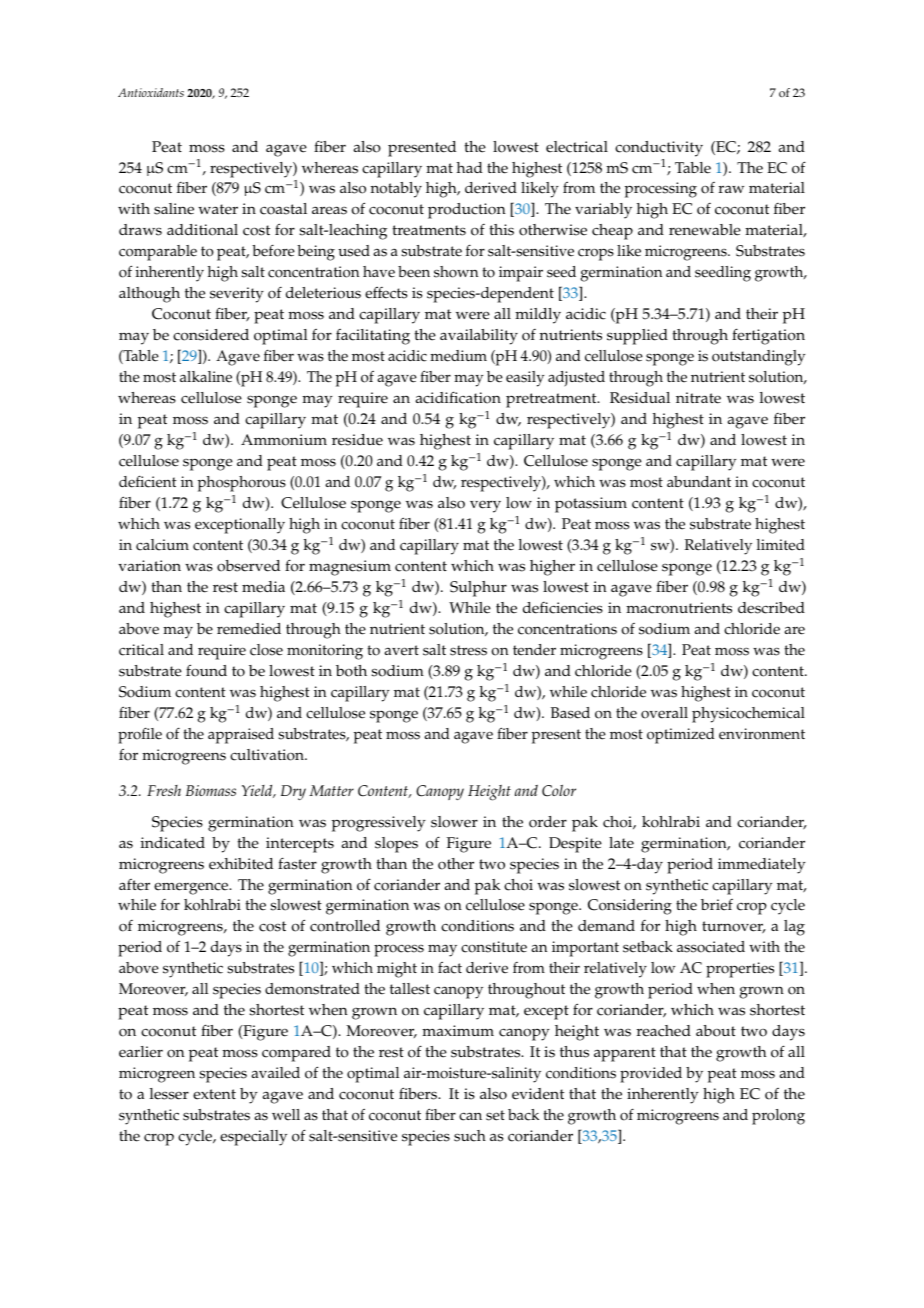  Describe the element at coordinates (454, 822) in the image. I see `slower` at that location.
